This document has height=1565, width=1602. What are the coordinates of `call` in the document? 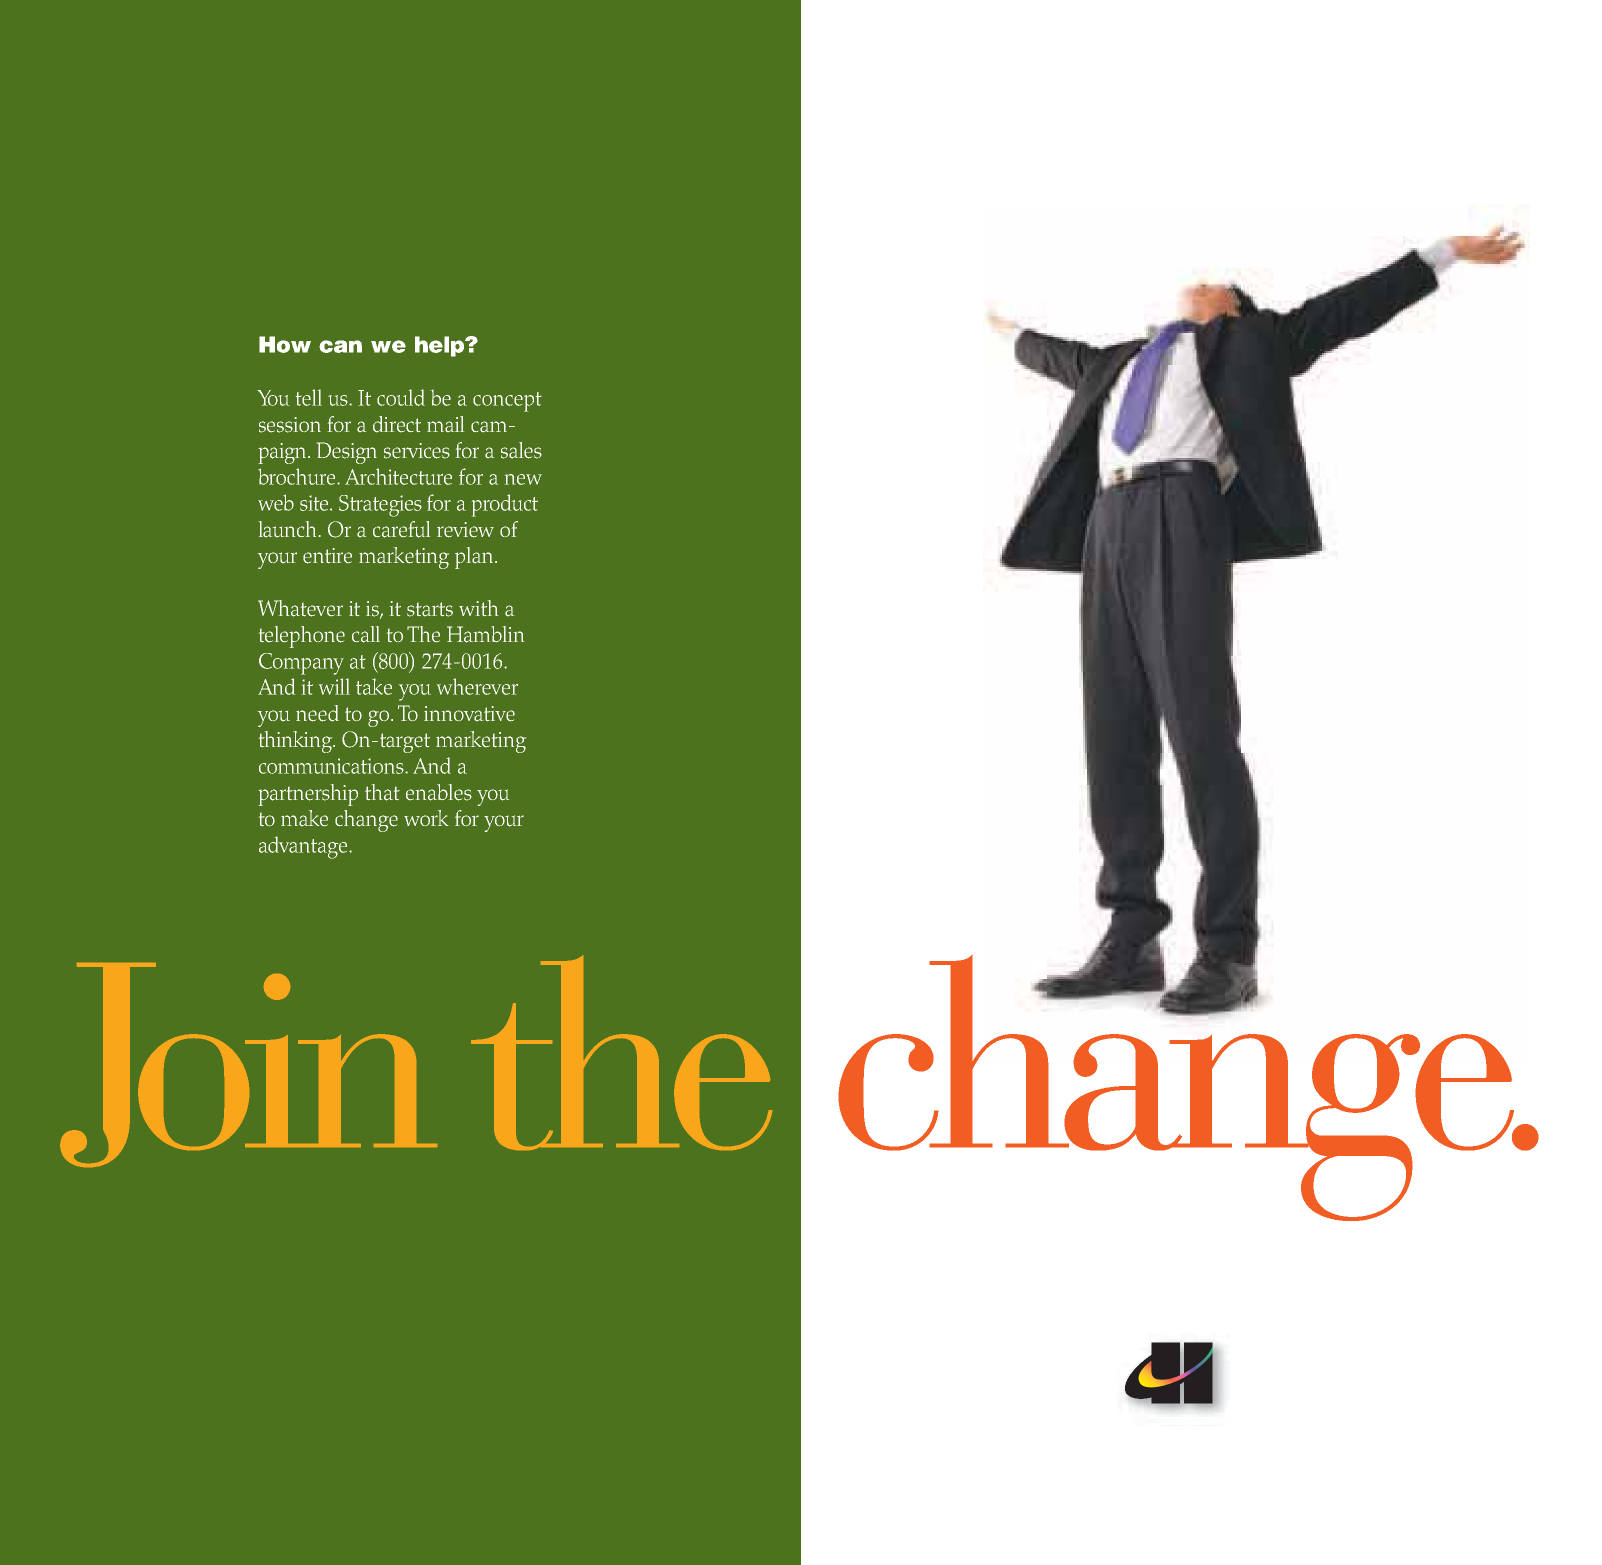 It's located at (366, 634).
